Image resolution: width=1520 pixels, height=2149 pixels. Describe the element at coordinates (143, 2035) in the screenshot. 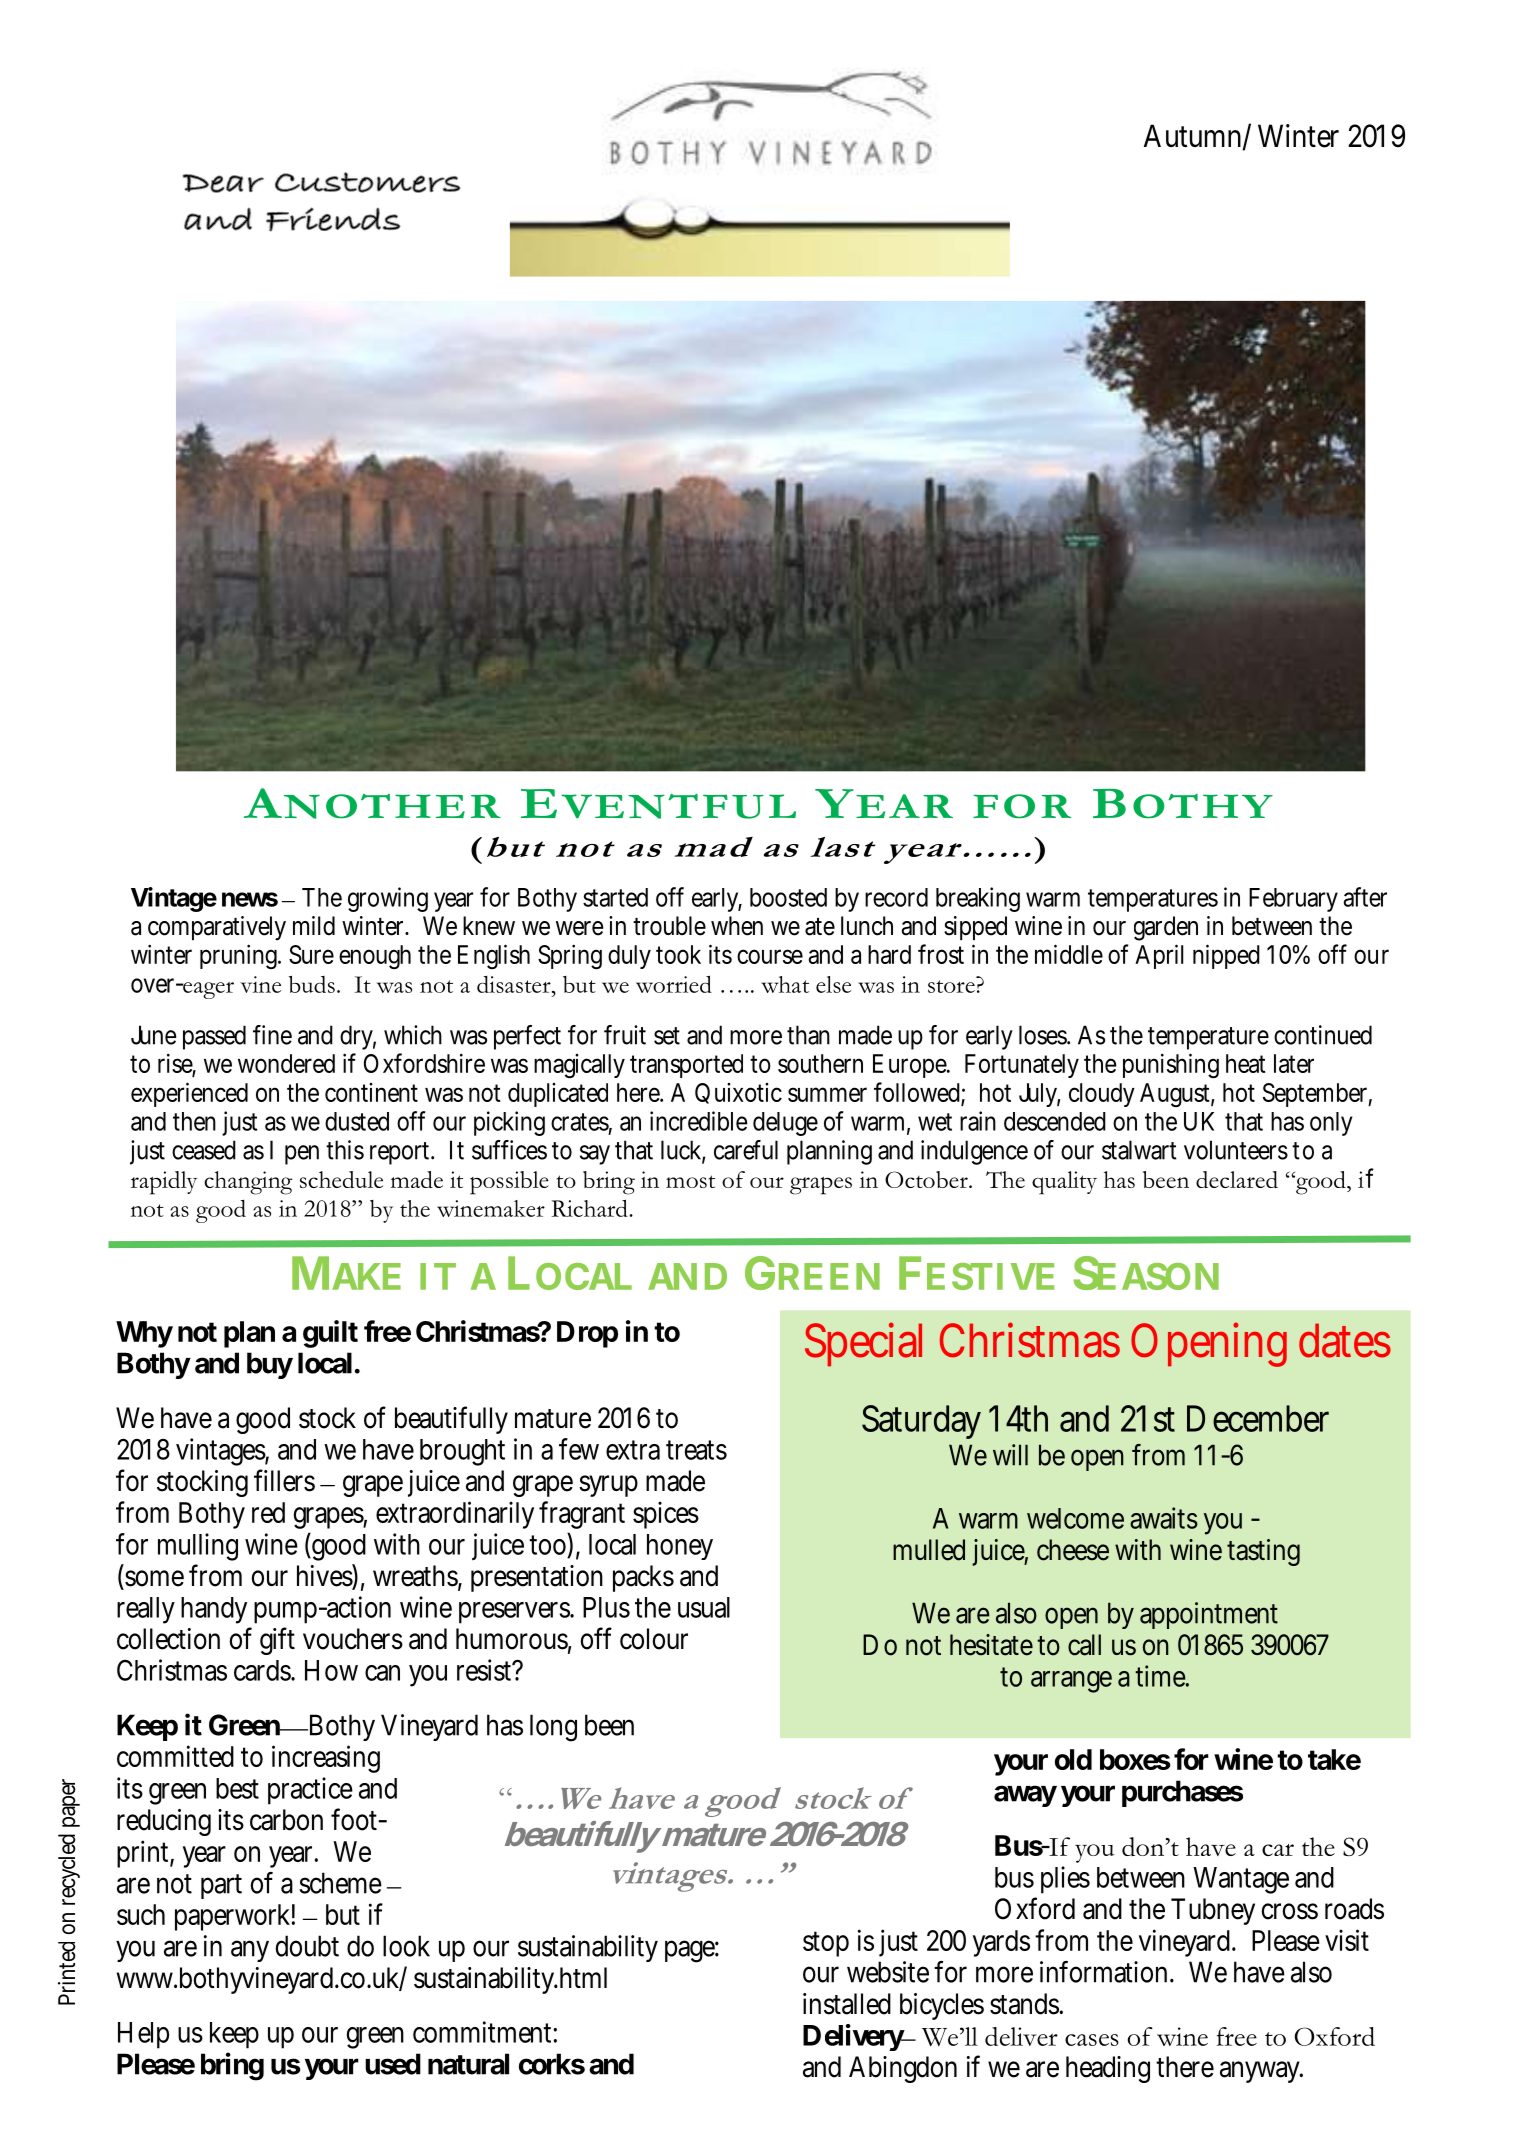

I see `Help` at that location.
